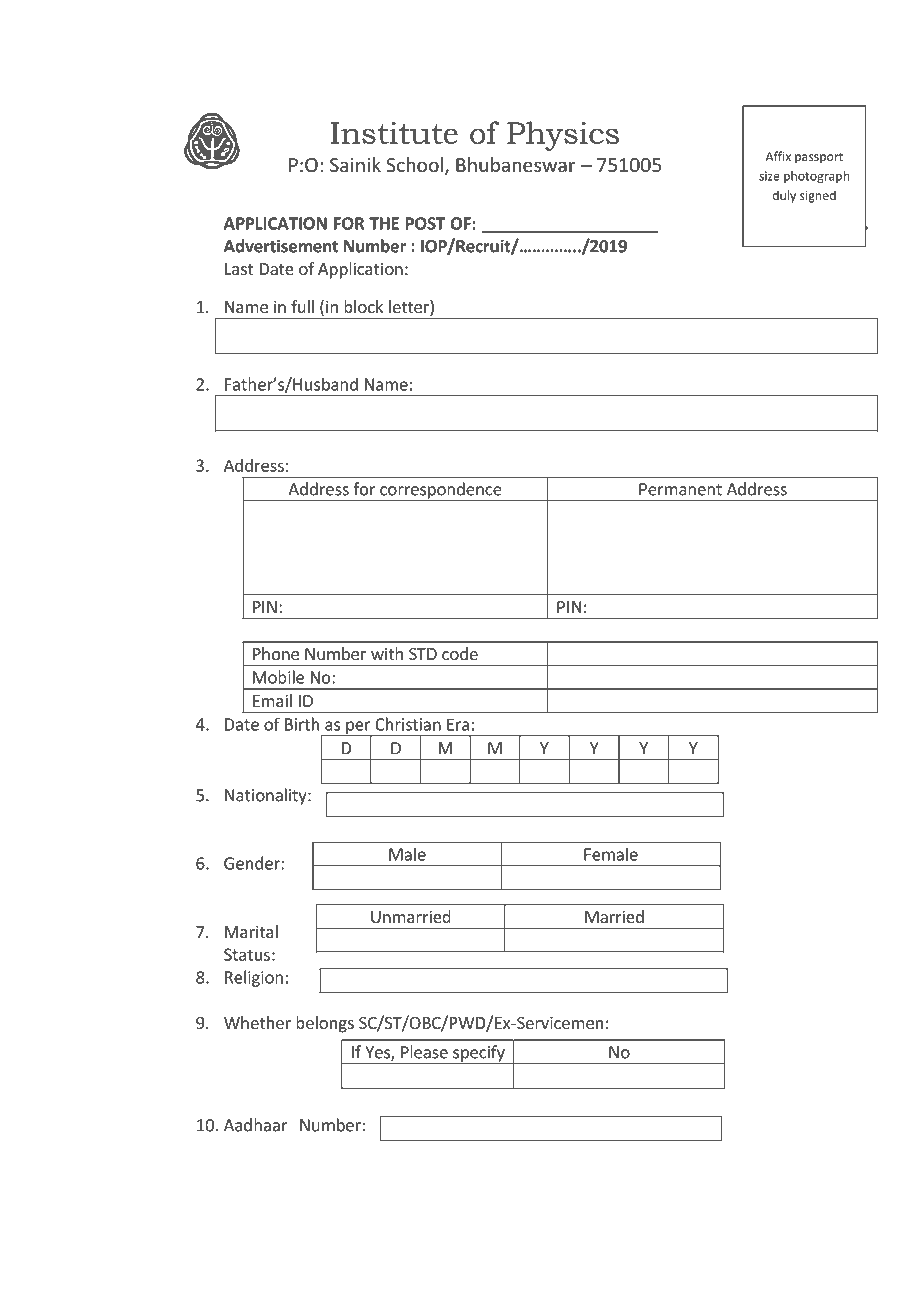 Image resolution: width=924 pixels, height=1308 pixels. I want to click on code, so click(460, 653).
